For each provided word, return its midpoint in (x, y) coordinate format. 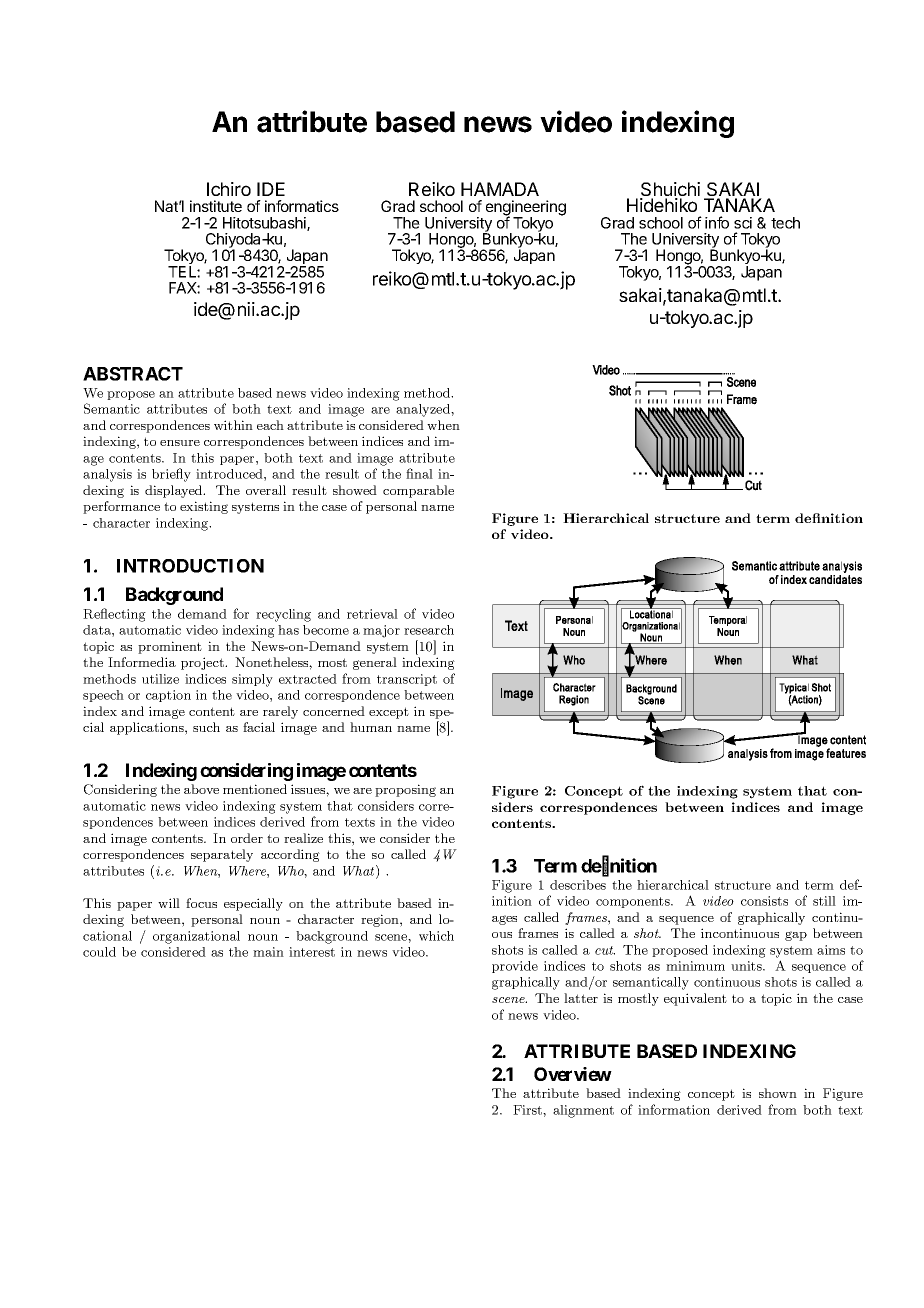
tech (785, 223)
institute (216, 206)
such (206, 727)
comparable (418, 491)
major (381, 631)
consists (764, 901)
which (436, 936)
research (429, 630)
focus (201, 903)
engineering (526, 209)
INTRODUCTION (190, 566)
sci (743, 223)
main (268, 952)
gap (796, 936)
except (389, 713)
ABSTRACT (133, 374)
